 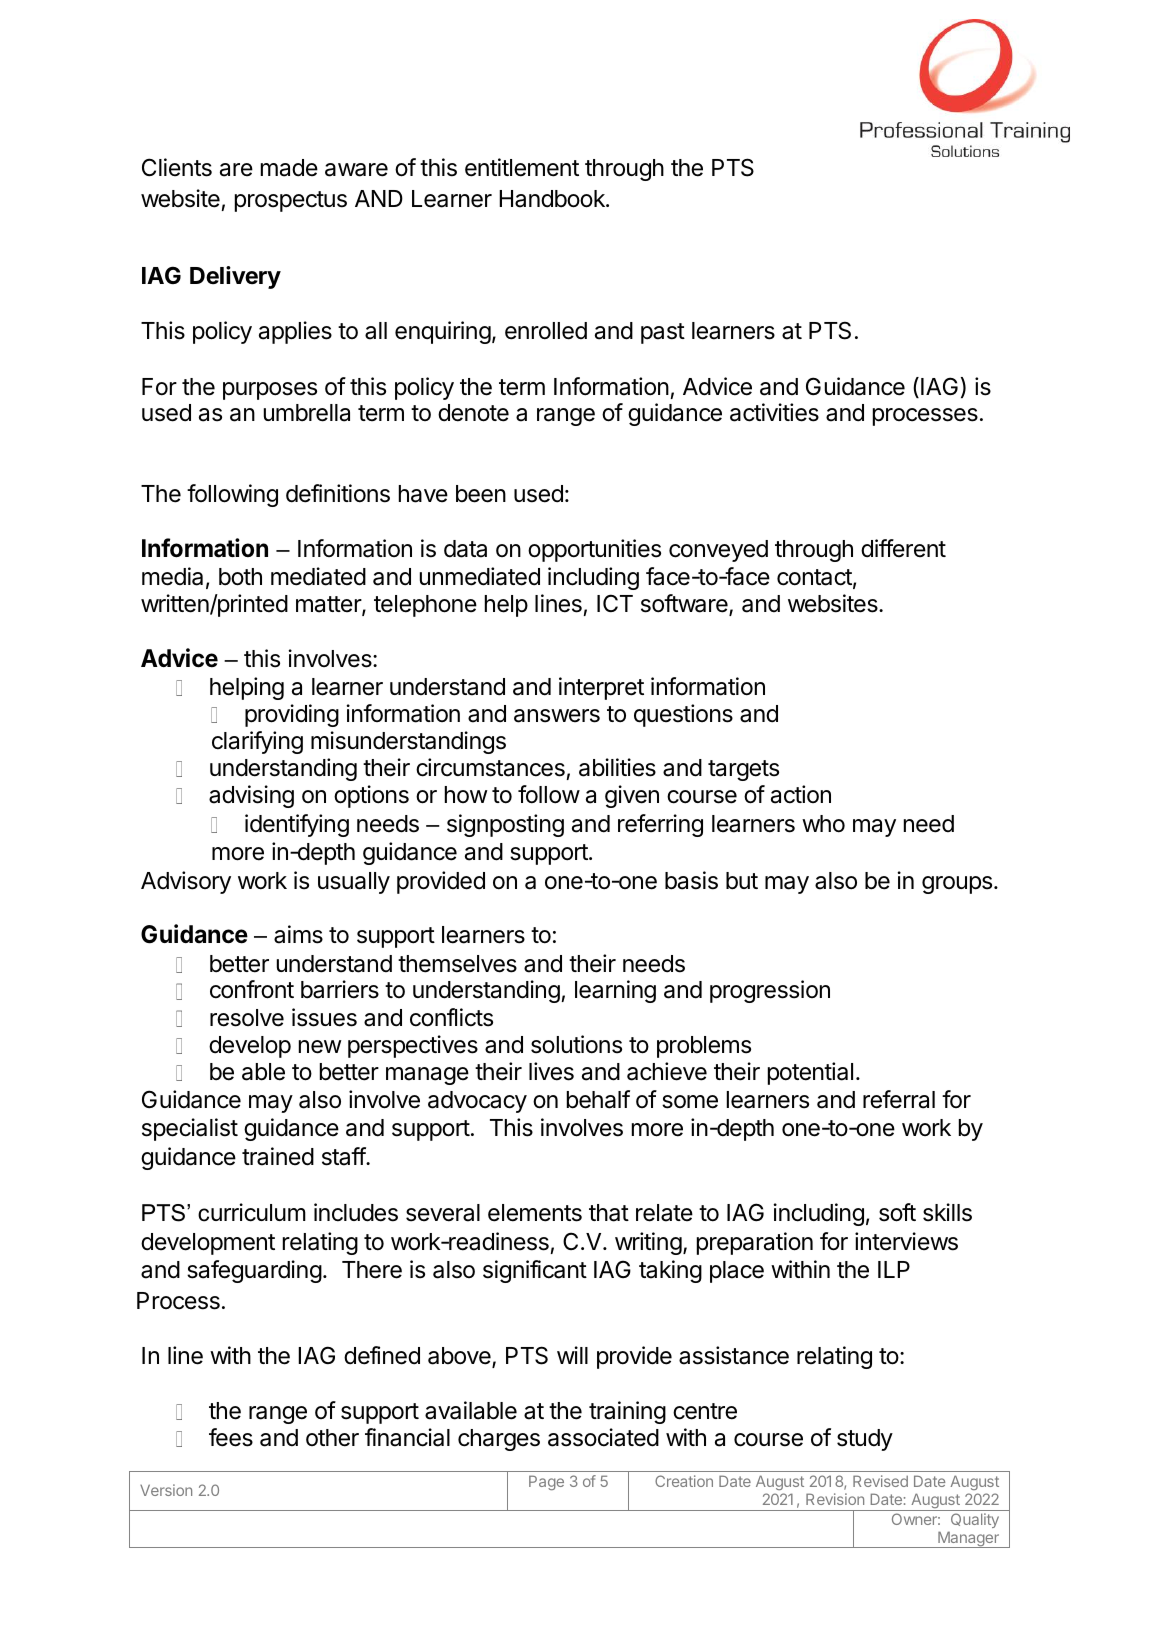 What do you see at coordinates (632, 796) in the screenshot?
I see `given` at bounding box center [632, 796].
